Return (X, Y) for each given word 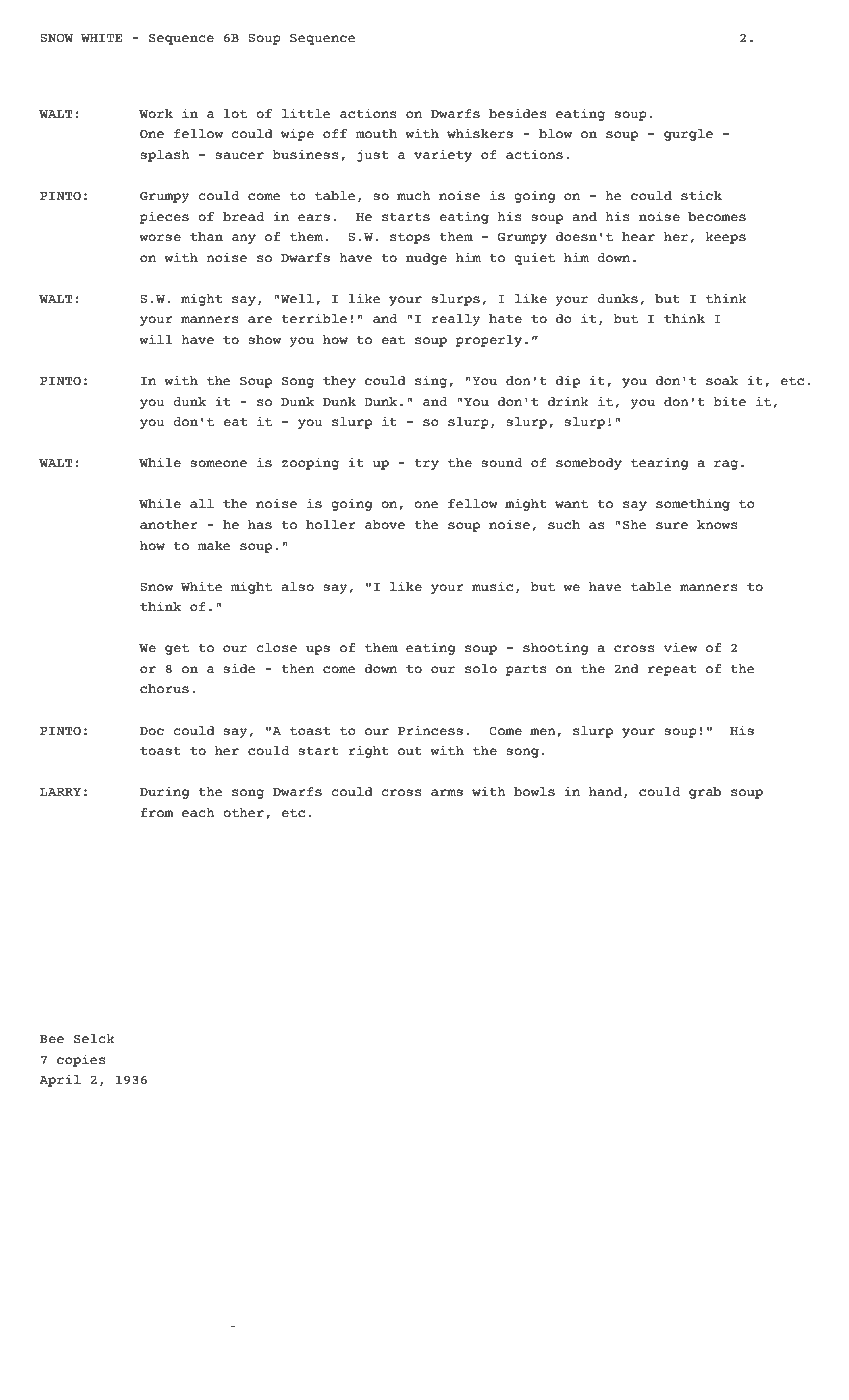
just (373, 155)
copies (81, 1060)
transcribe (194, 1322)
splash (165, 156)
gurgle (688, 135)
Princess (430, 730)
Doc (152, 731)
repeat (672, 670)
